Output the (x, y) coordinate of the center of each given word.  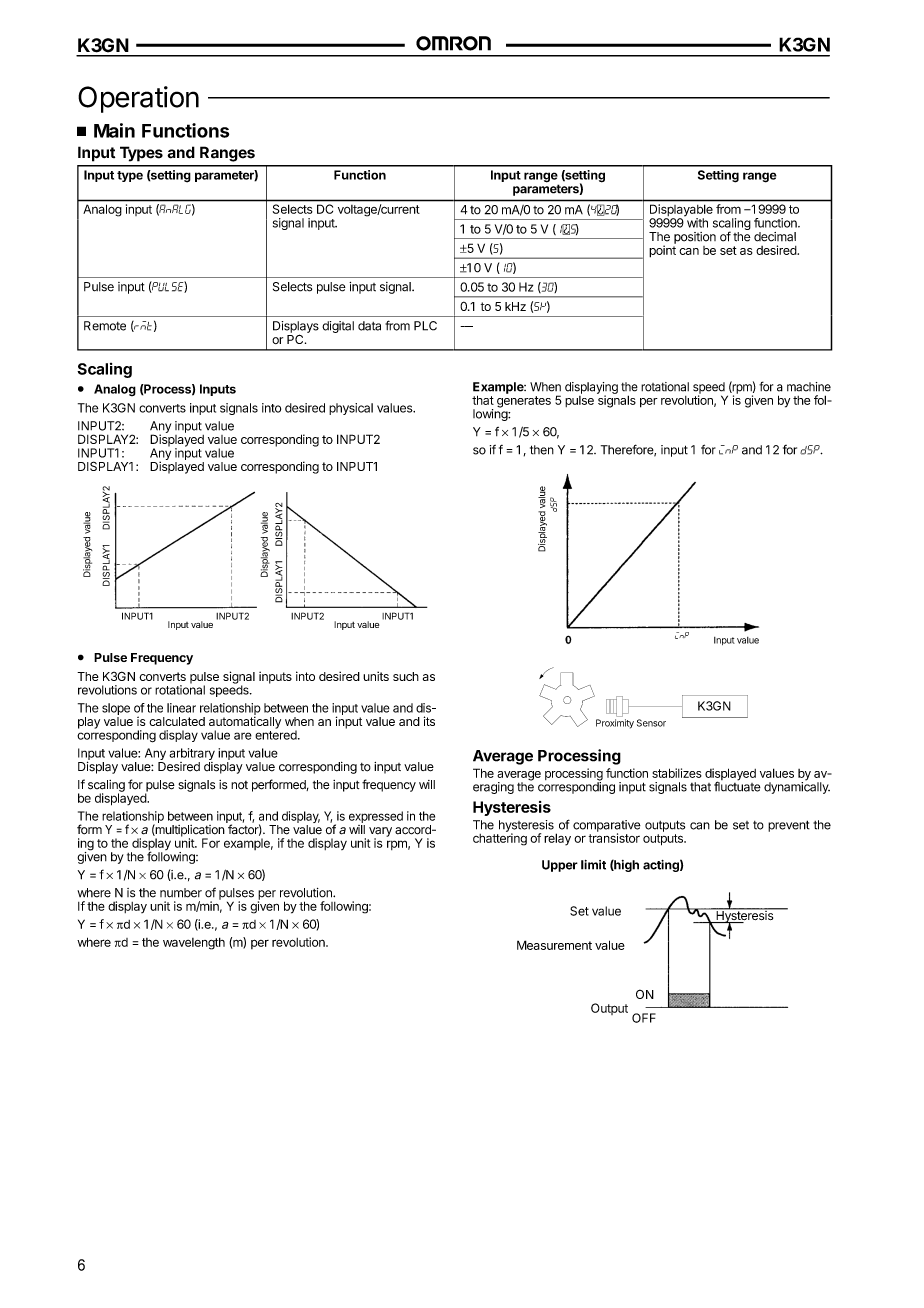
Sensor (651, 723)
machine (809, 387)
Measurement (554, 945)
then (542, 450)
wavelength (194, 943)
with (696, 222)
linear (181, 708)
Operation (138, 99)
